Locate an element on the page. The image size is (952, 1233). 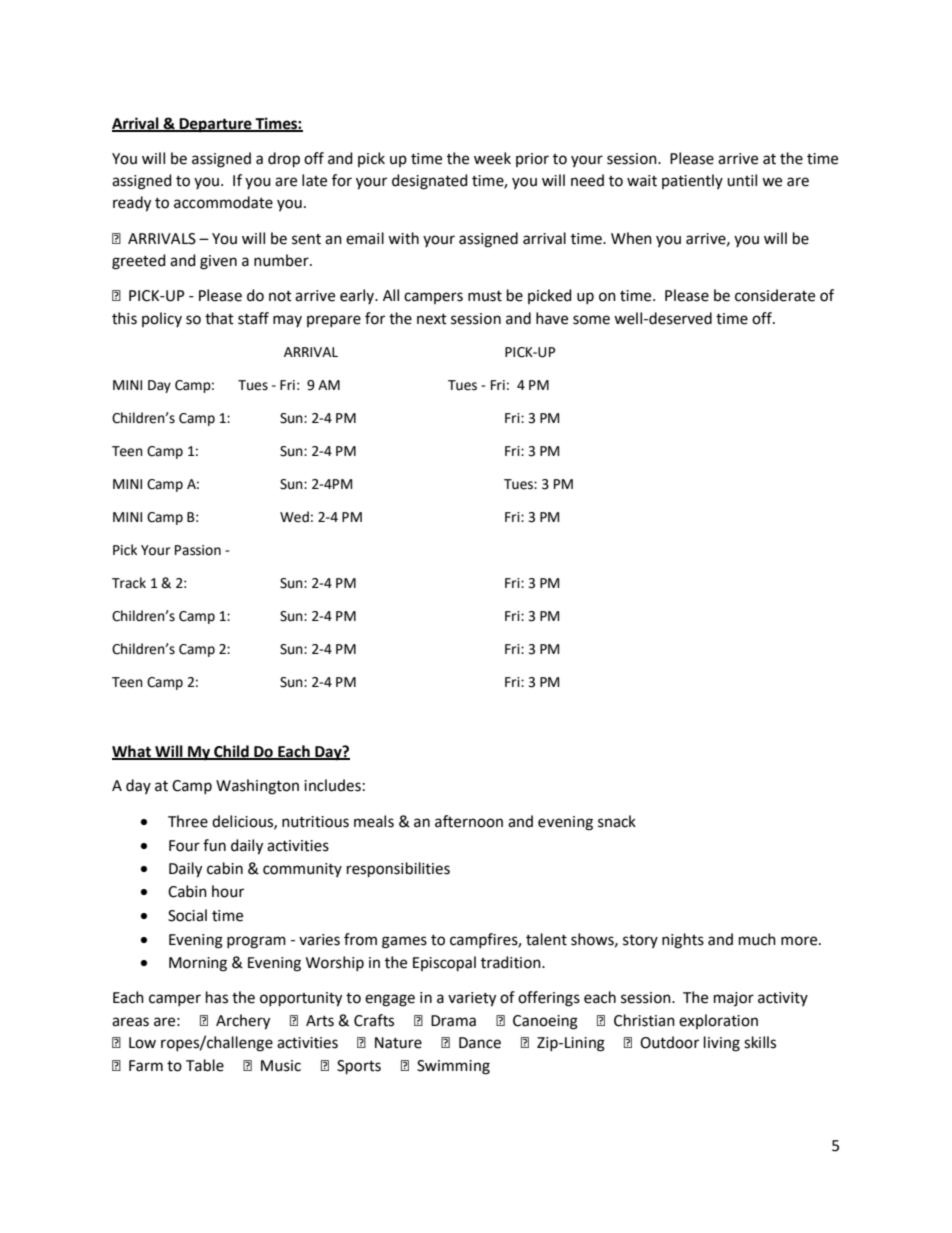
Table is located at coordinates (205, 1065).
